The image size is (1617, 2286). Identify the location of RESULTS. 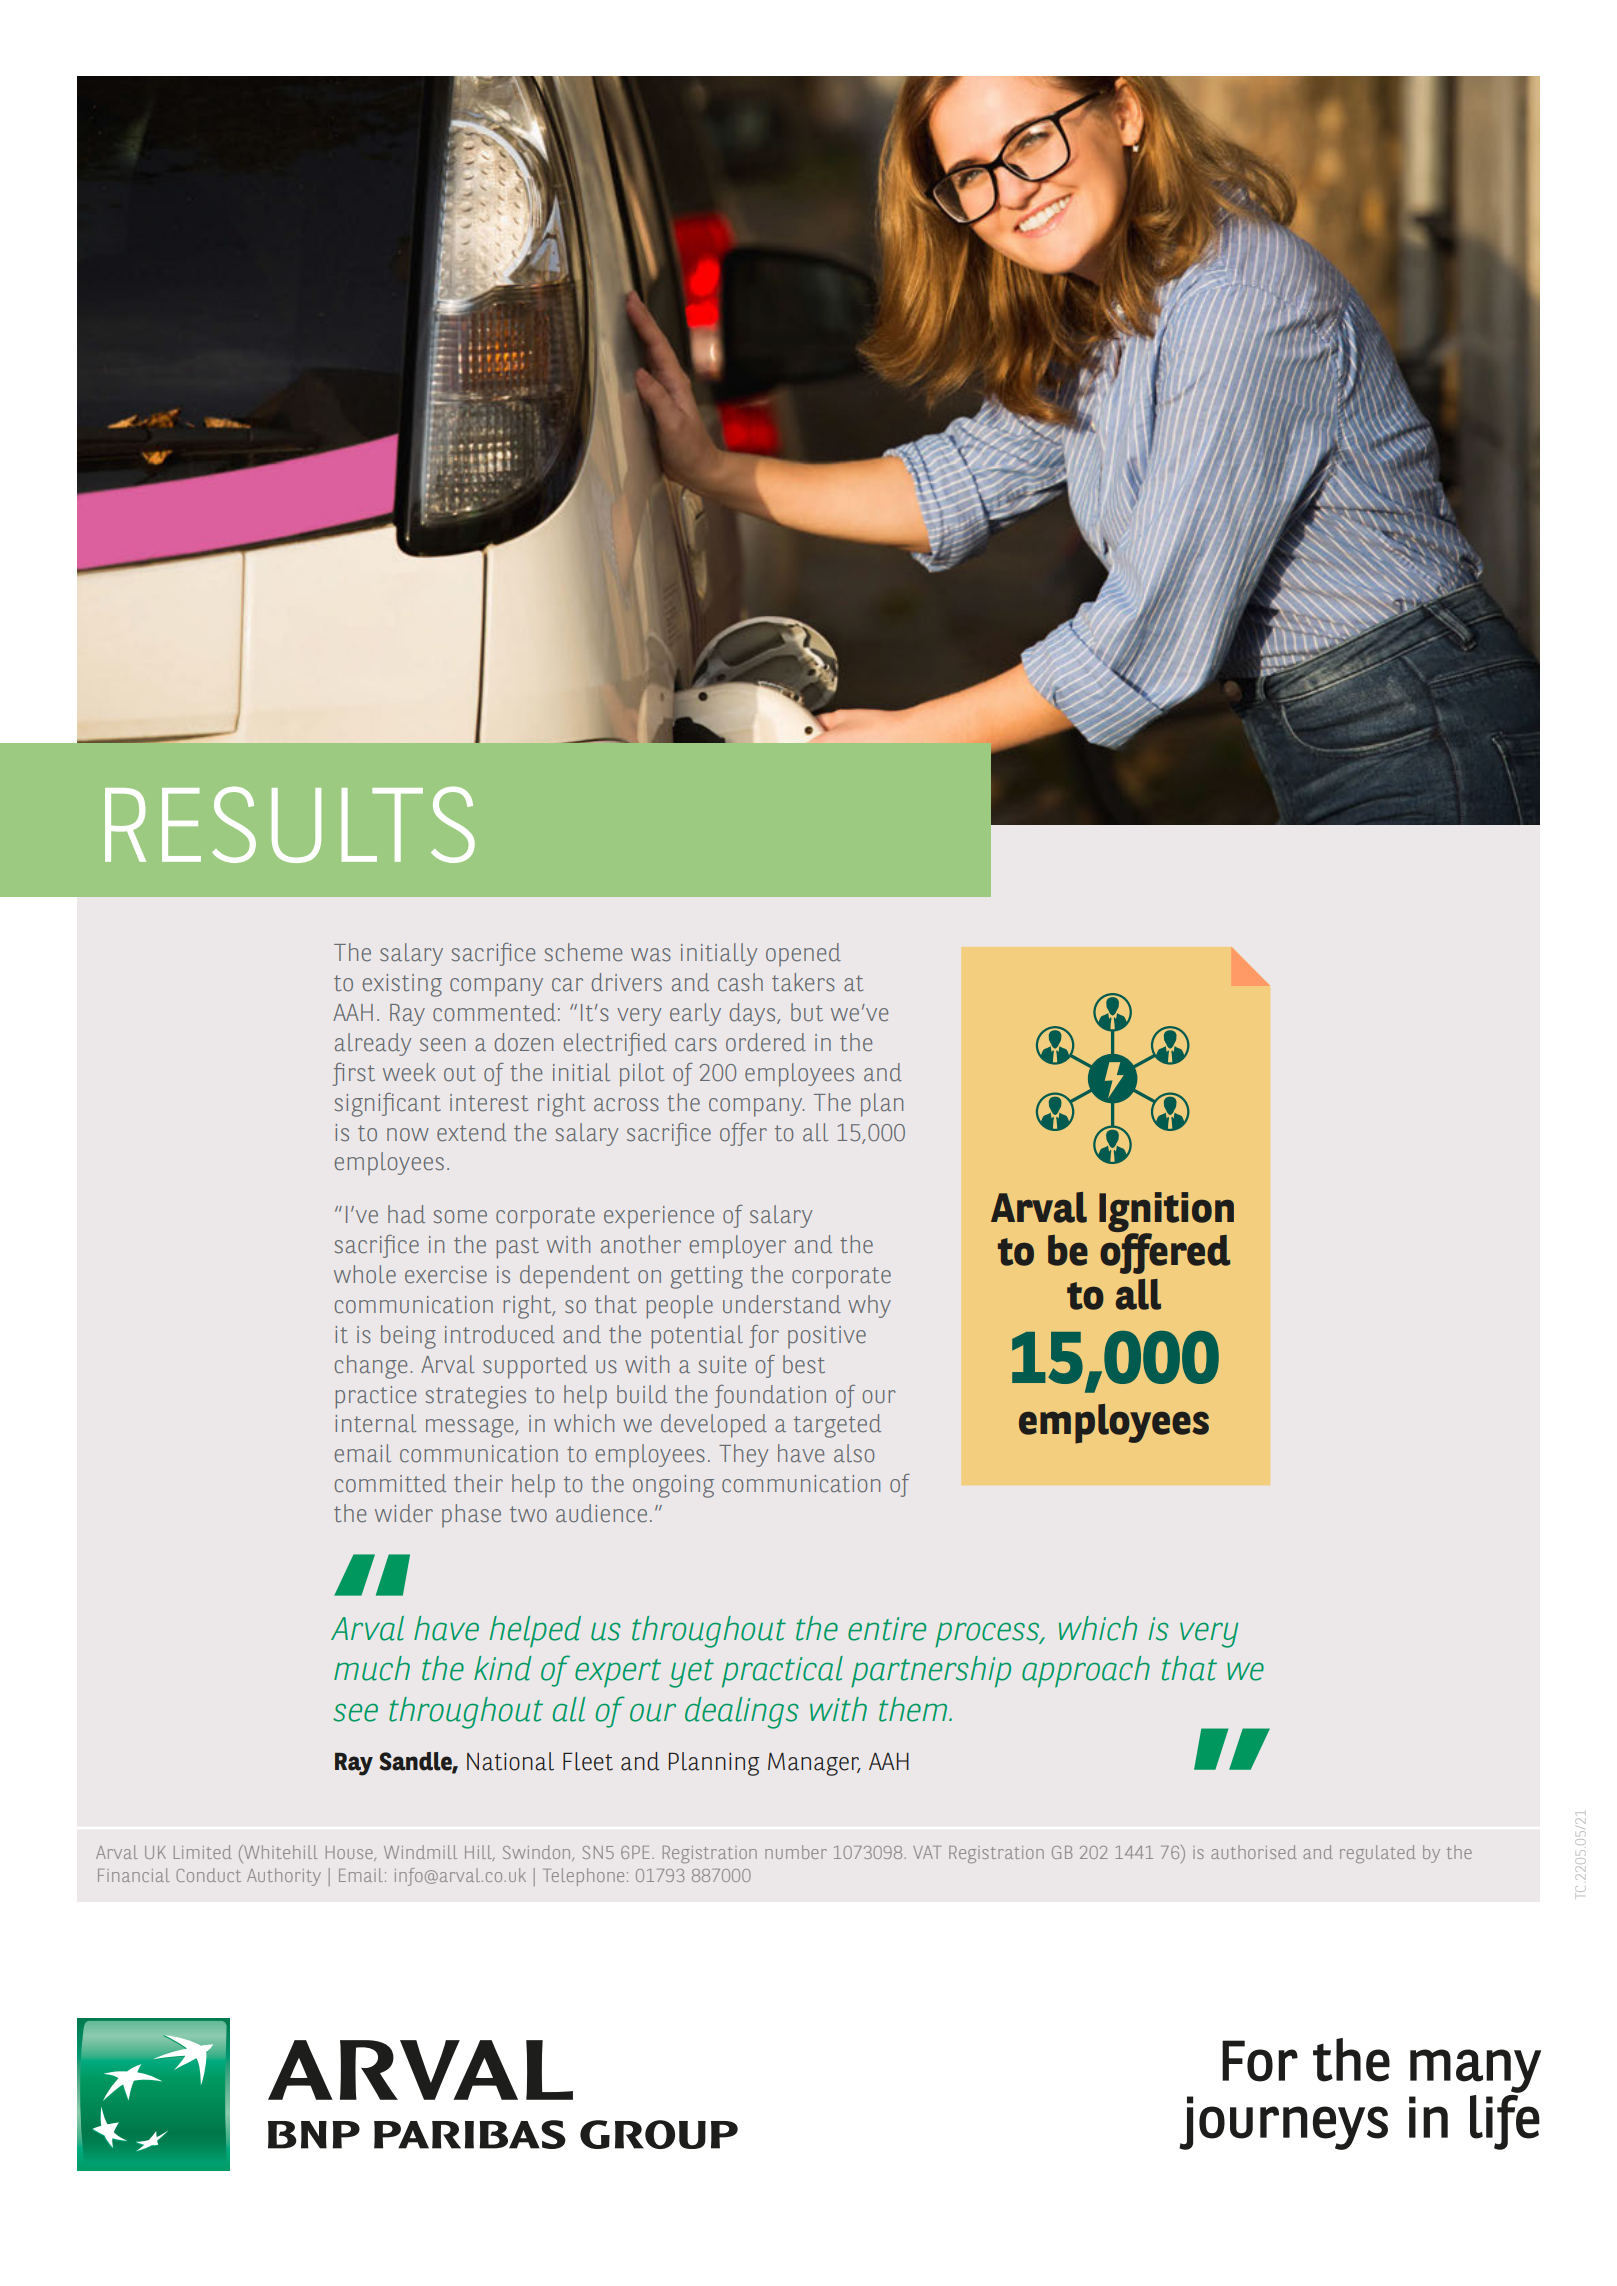
(290, 824).
